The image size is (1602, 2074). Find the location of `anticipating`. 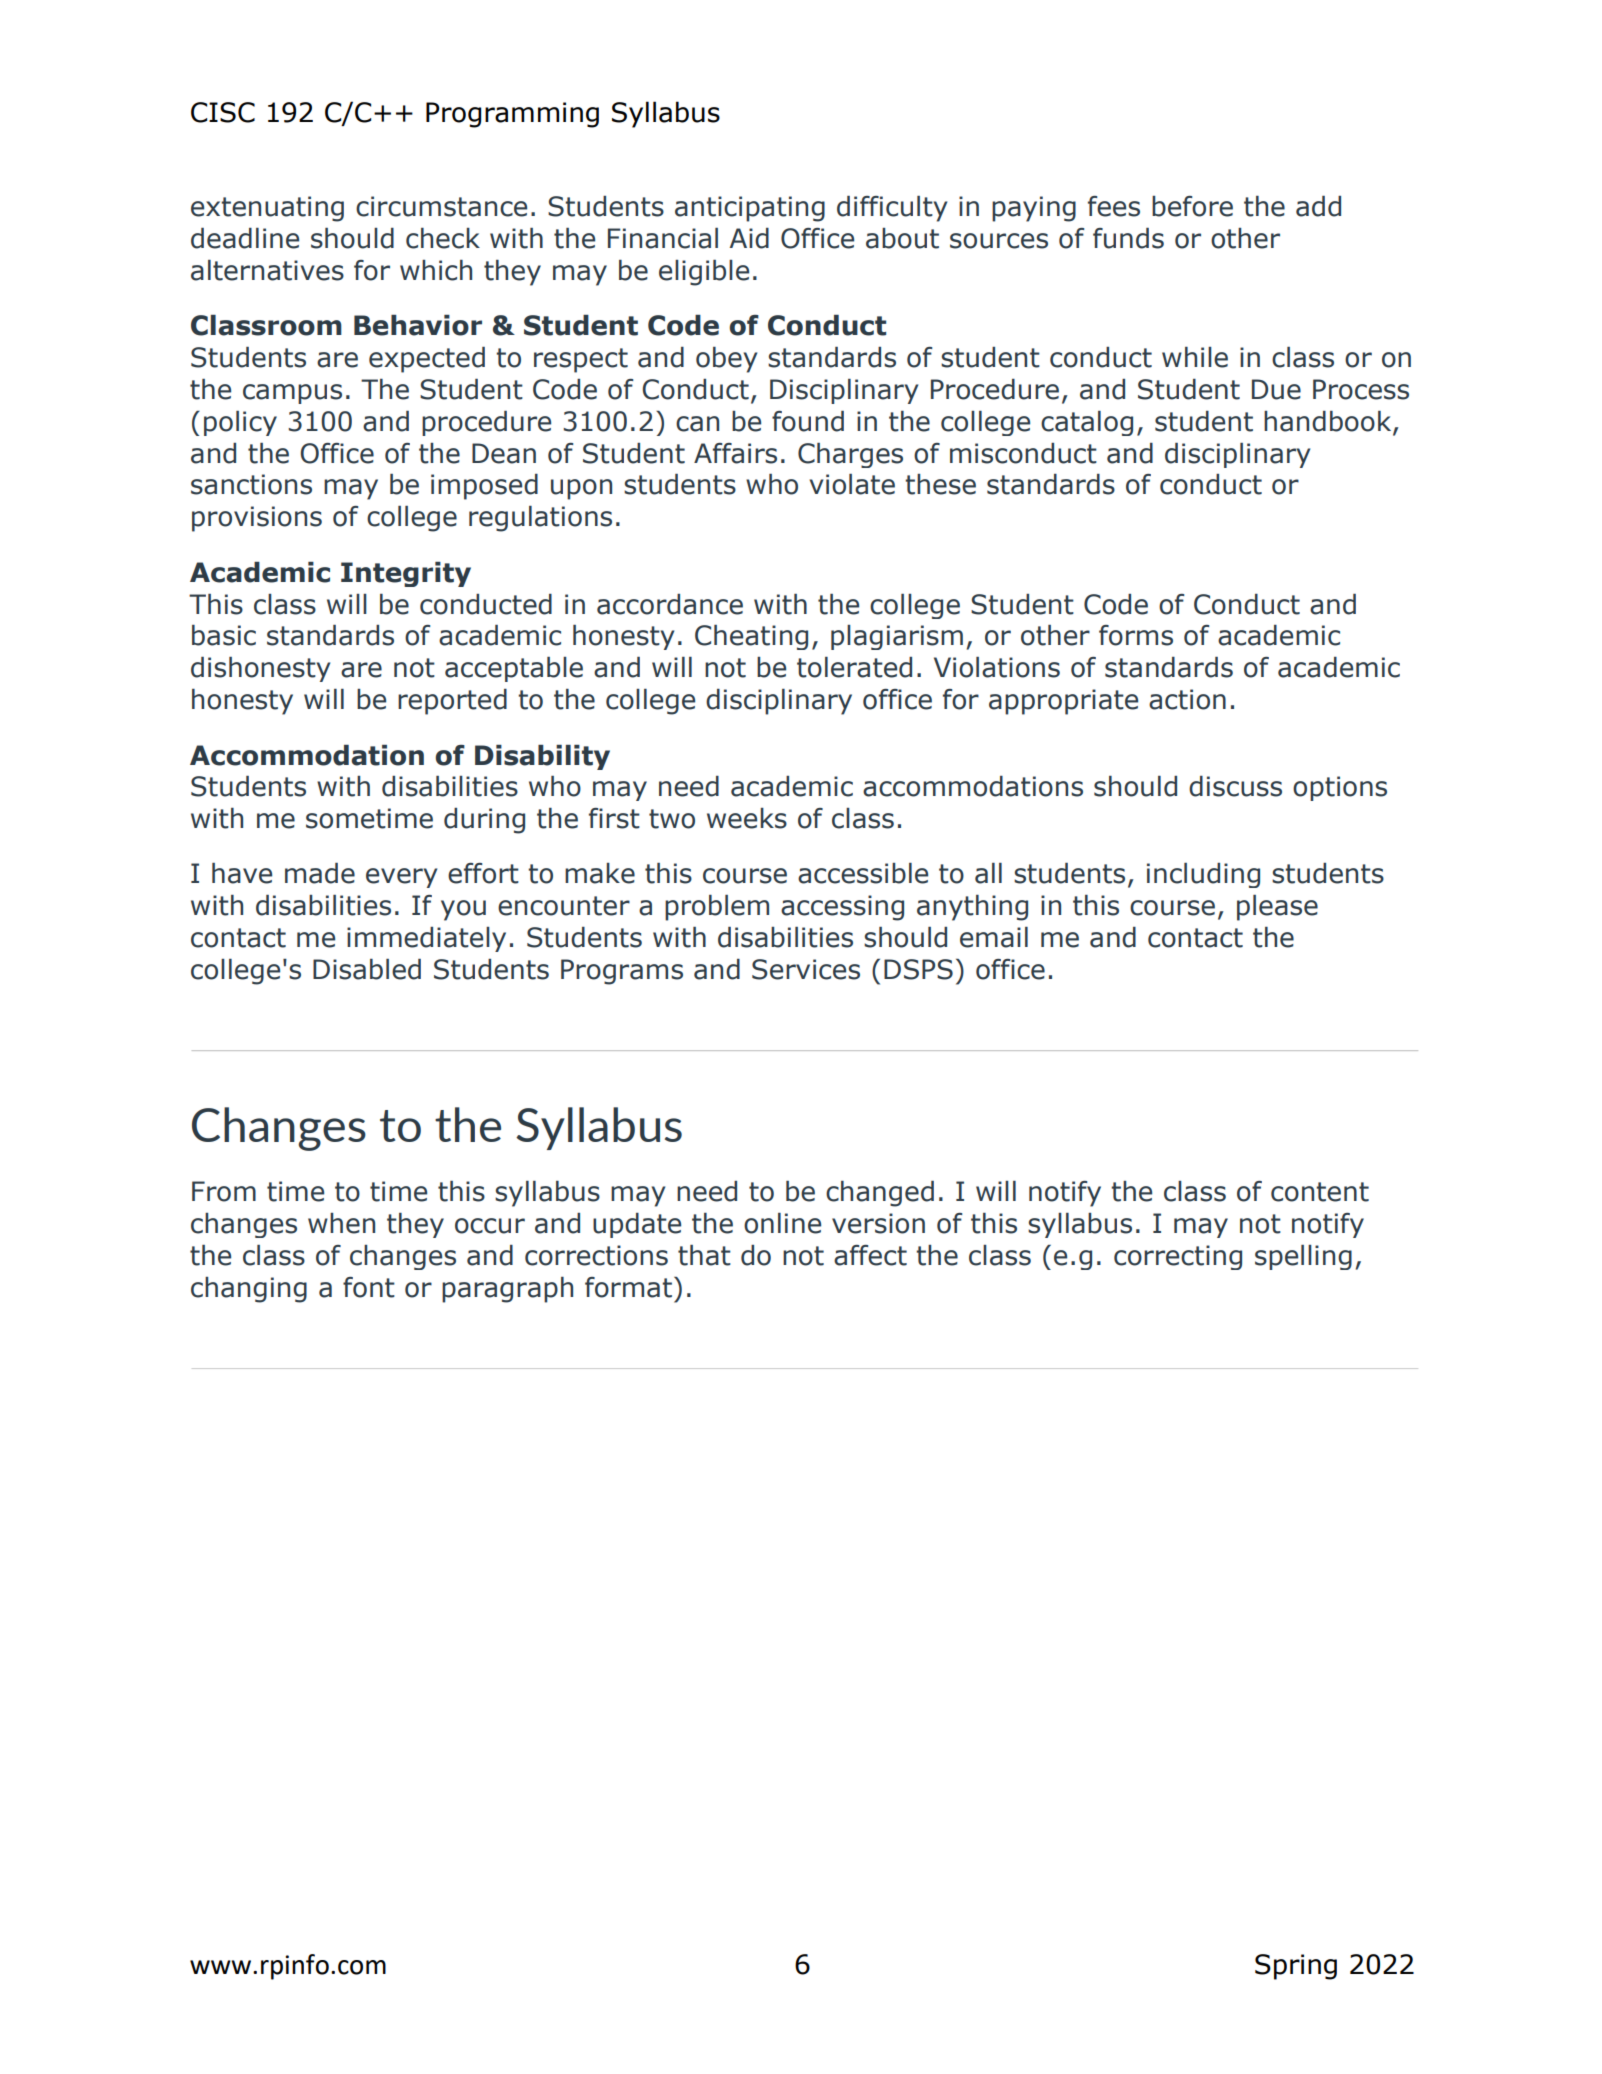

anticipating is located at coordinates (750, 209).
